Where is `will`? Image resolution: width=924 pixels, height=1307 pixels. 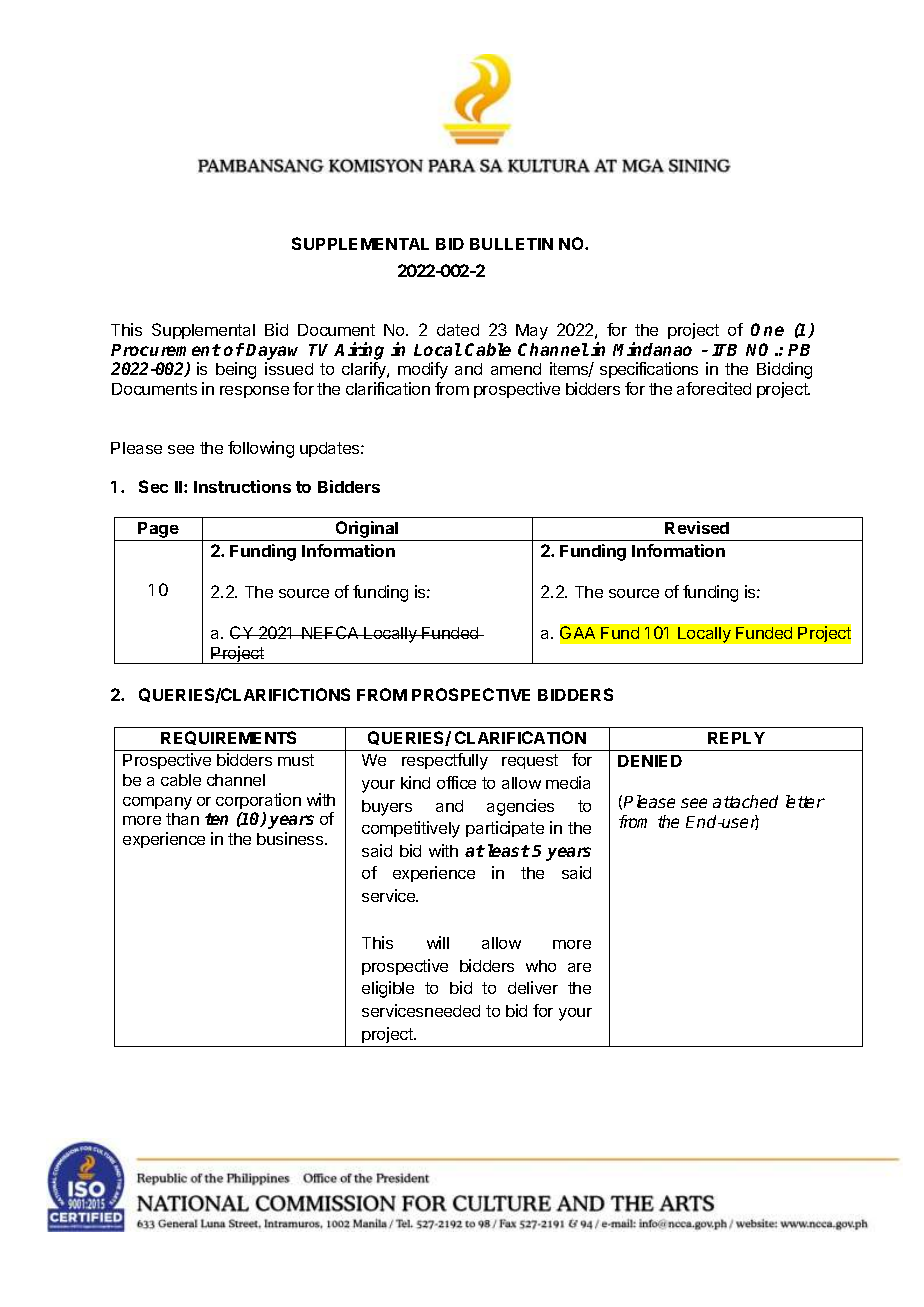
will is located at coordinates (438, 942).
